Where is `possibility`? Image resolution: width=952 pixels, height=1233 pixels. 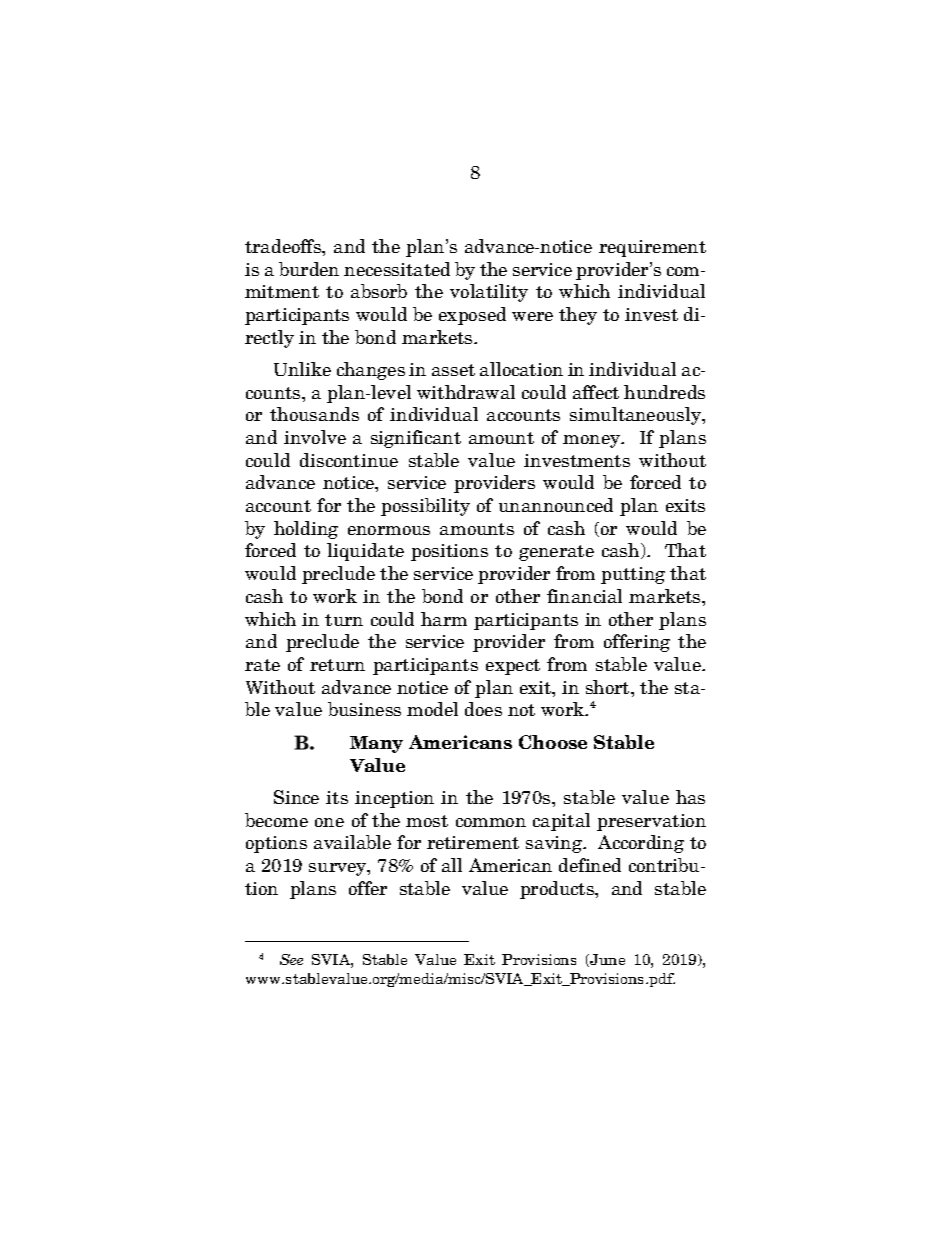 possibility is located at coordinates (425, 507).
